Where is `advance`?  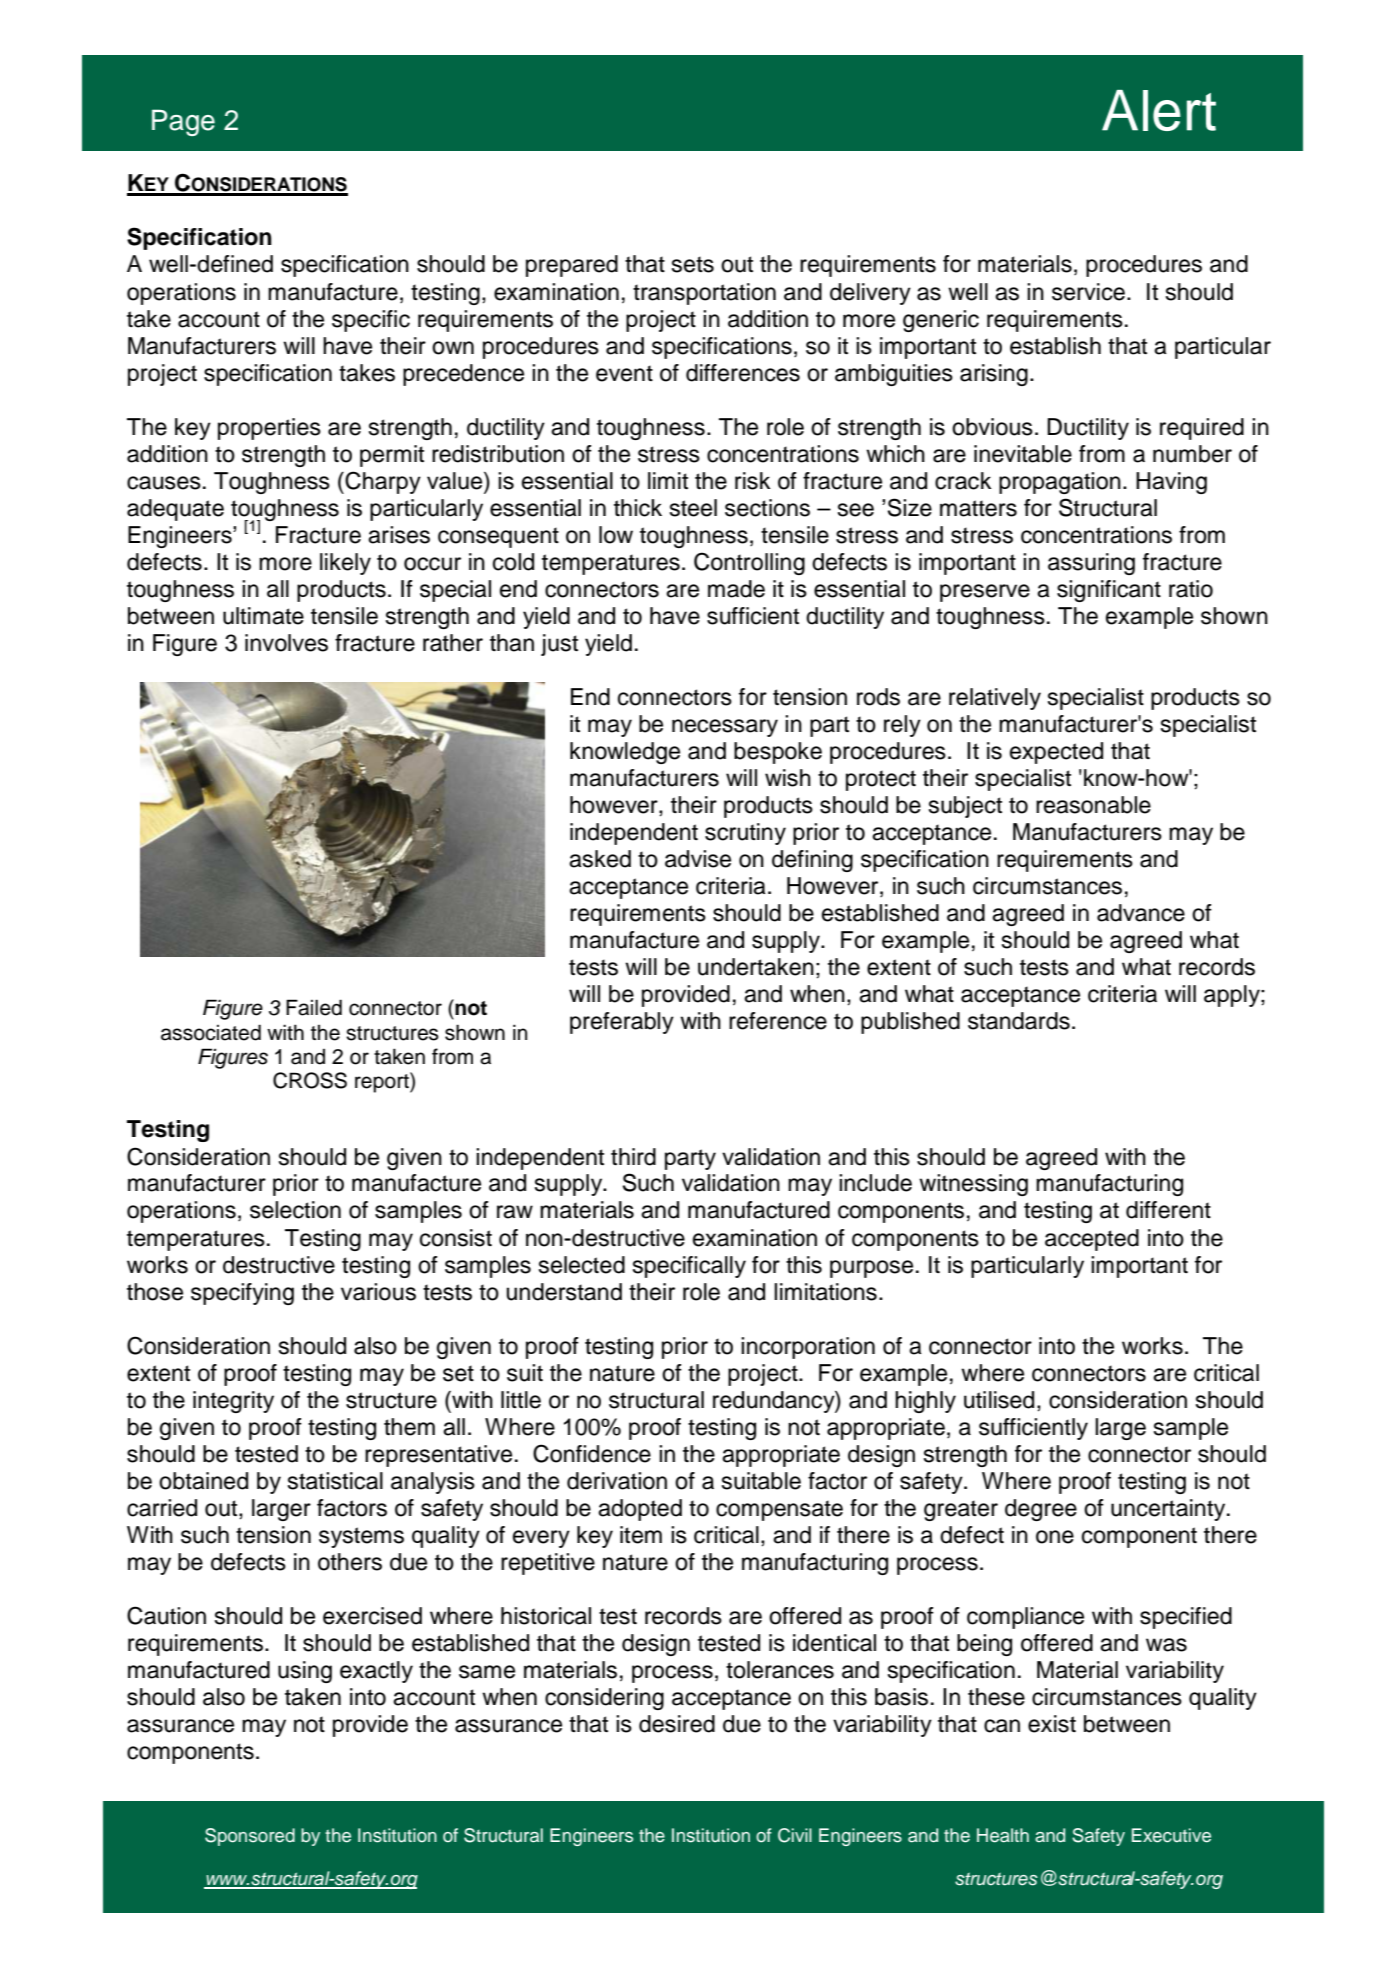
advance is located at coordinates (1141, 913).
